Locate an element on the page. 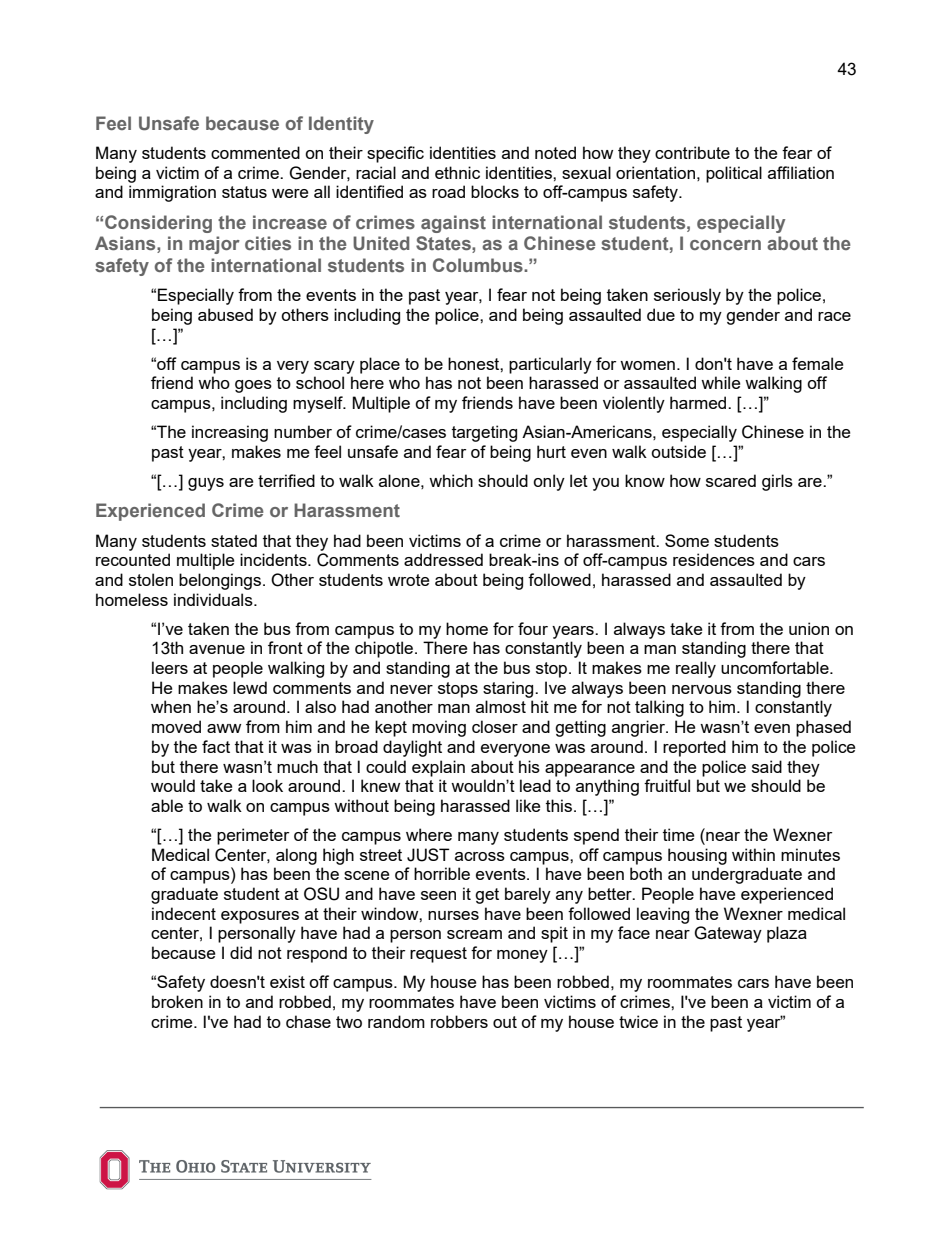 The image size is (952, 1233). political is located at coordinates (734, 174).
